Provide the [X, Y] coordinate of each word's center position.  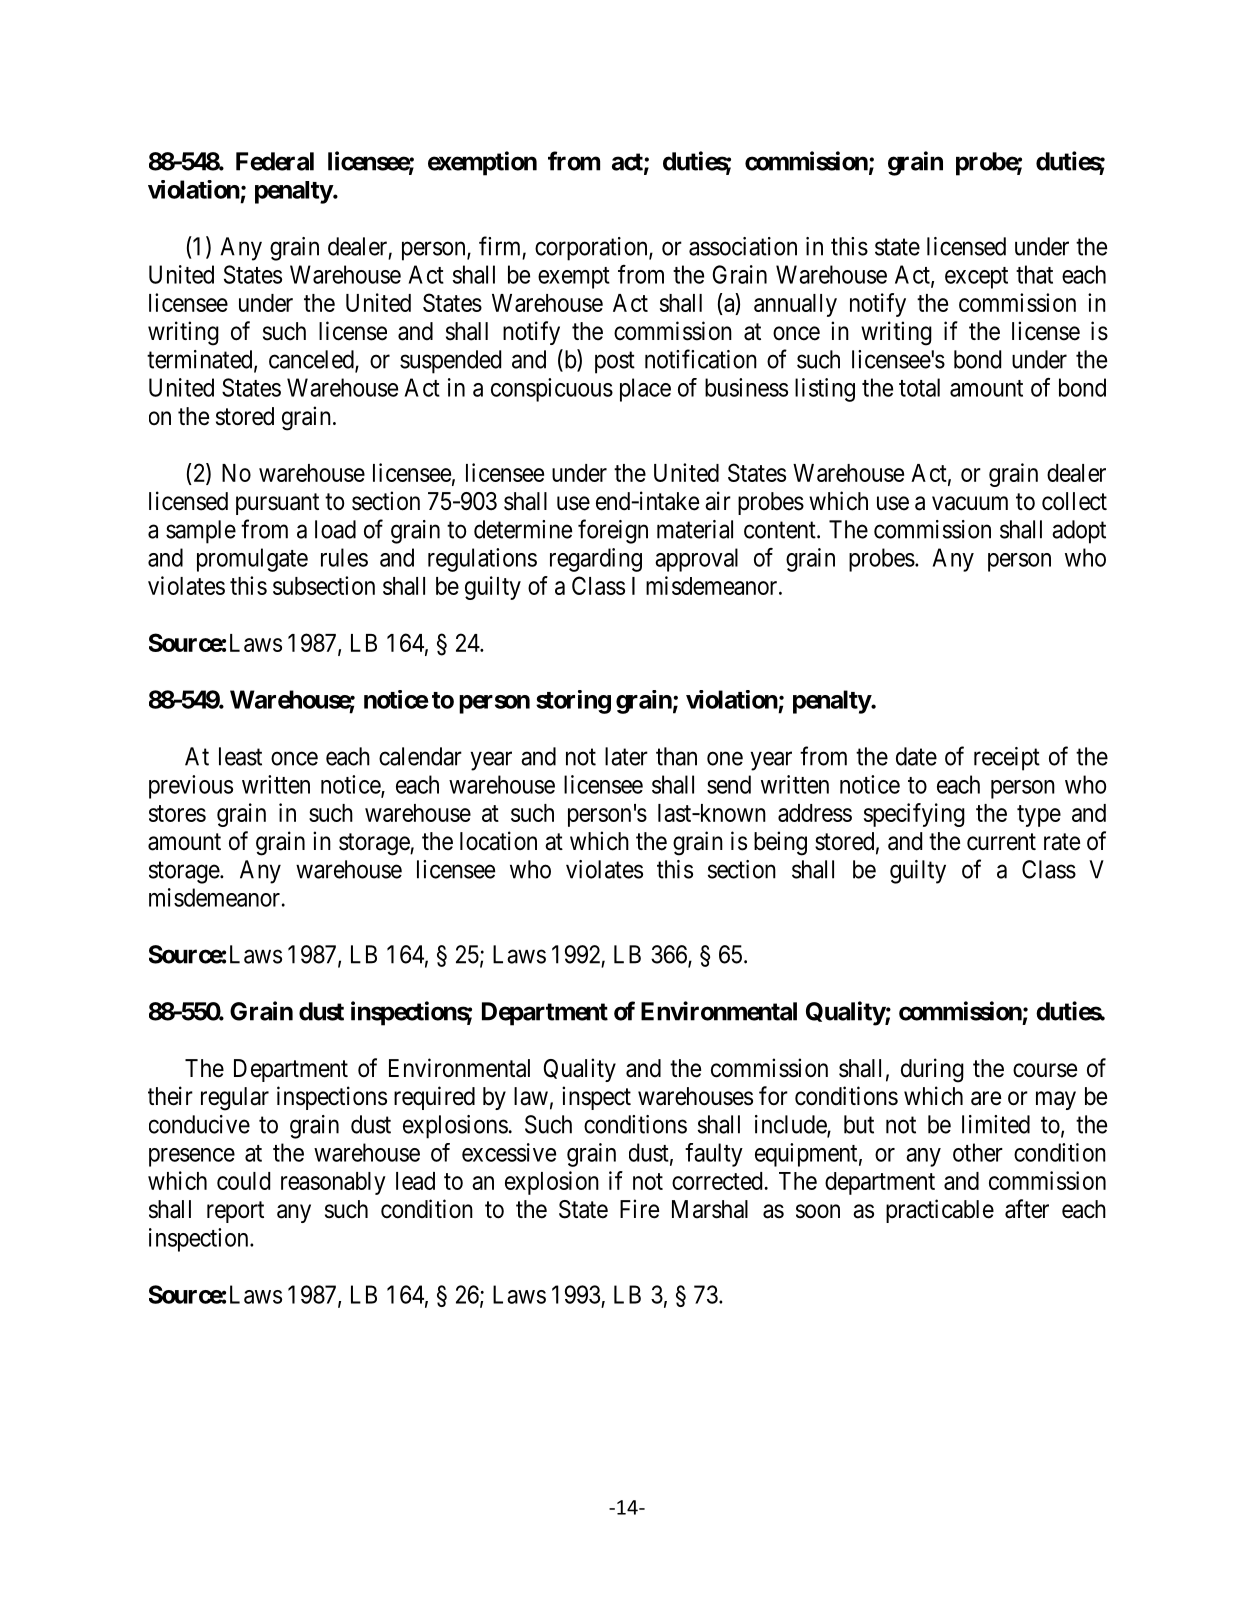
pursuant [277, 504]
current [1001, 842]
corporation [592, 249]
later [626, 756]
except [976, 278]
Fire [639, 1209]
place [645, 390]
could [243, 1181]
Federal [275, 161]
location [498, 841]
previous [191, 787]
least [240, 756]
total [919, 387]
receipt [1007, 759]
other [978, 1152]
